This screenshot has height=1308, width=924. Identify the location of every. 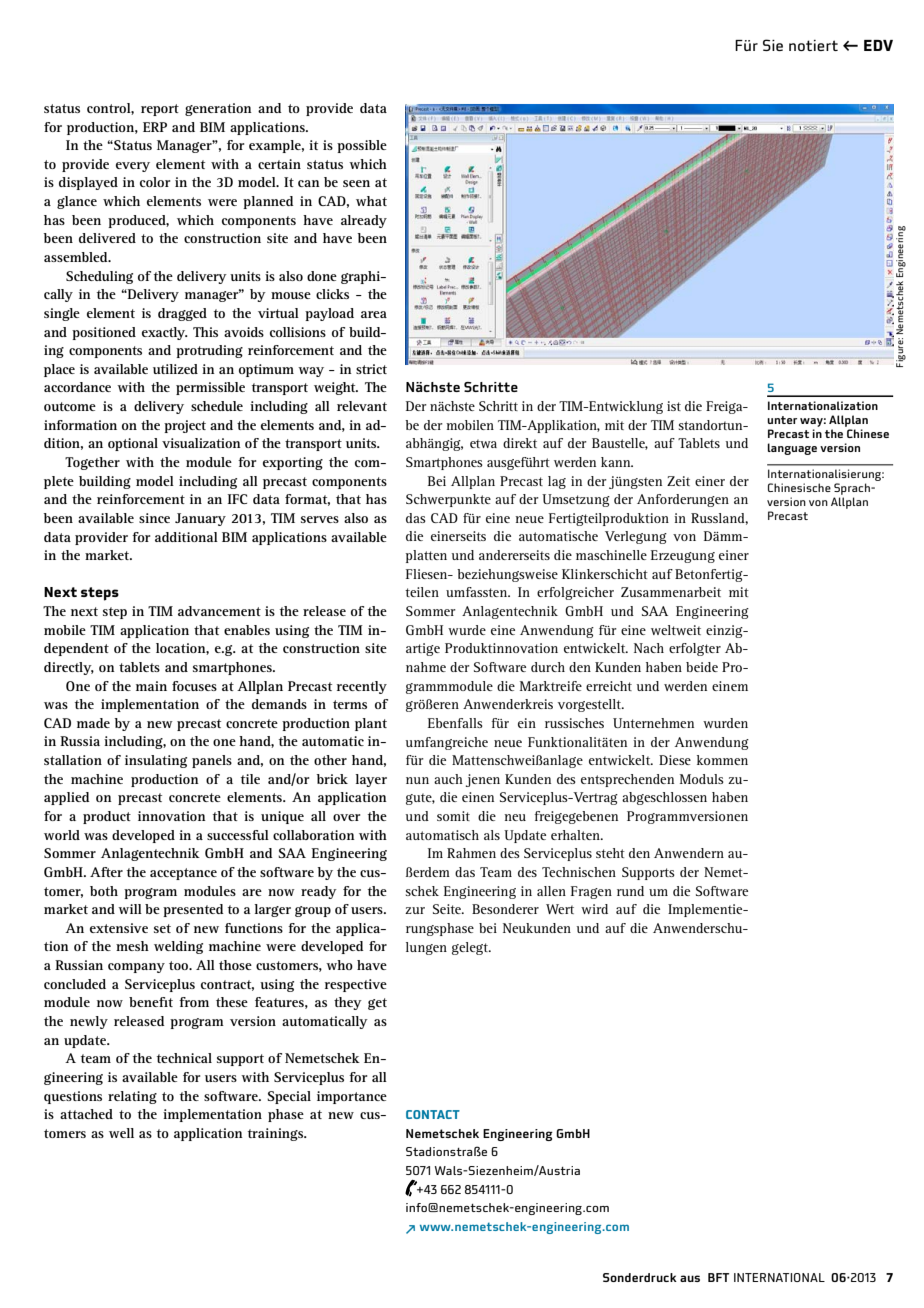
(133, 167).
